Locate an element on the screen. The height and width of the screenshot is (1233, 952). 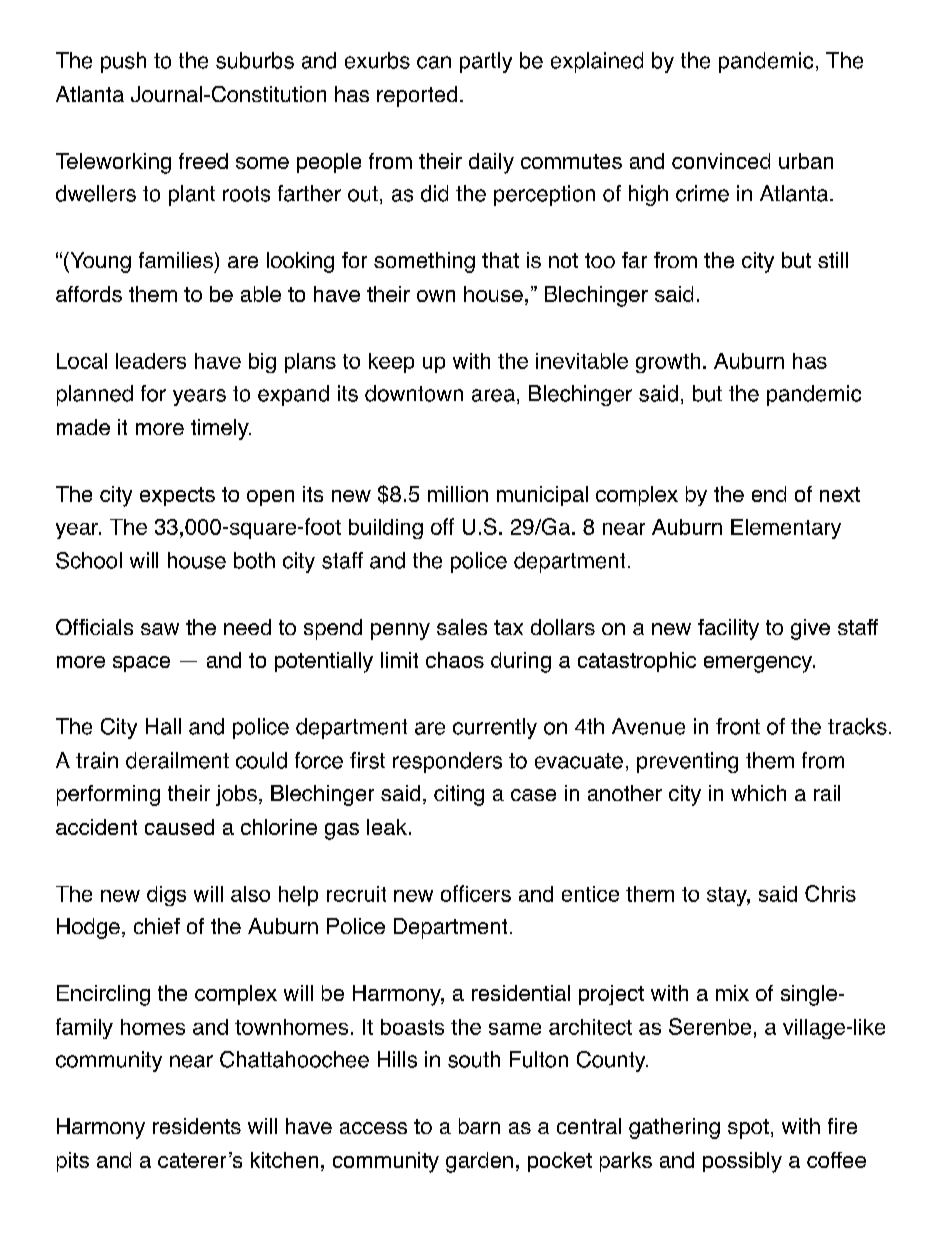
next is located at coordinates (840, 494).
